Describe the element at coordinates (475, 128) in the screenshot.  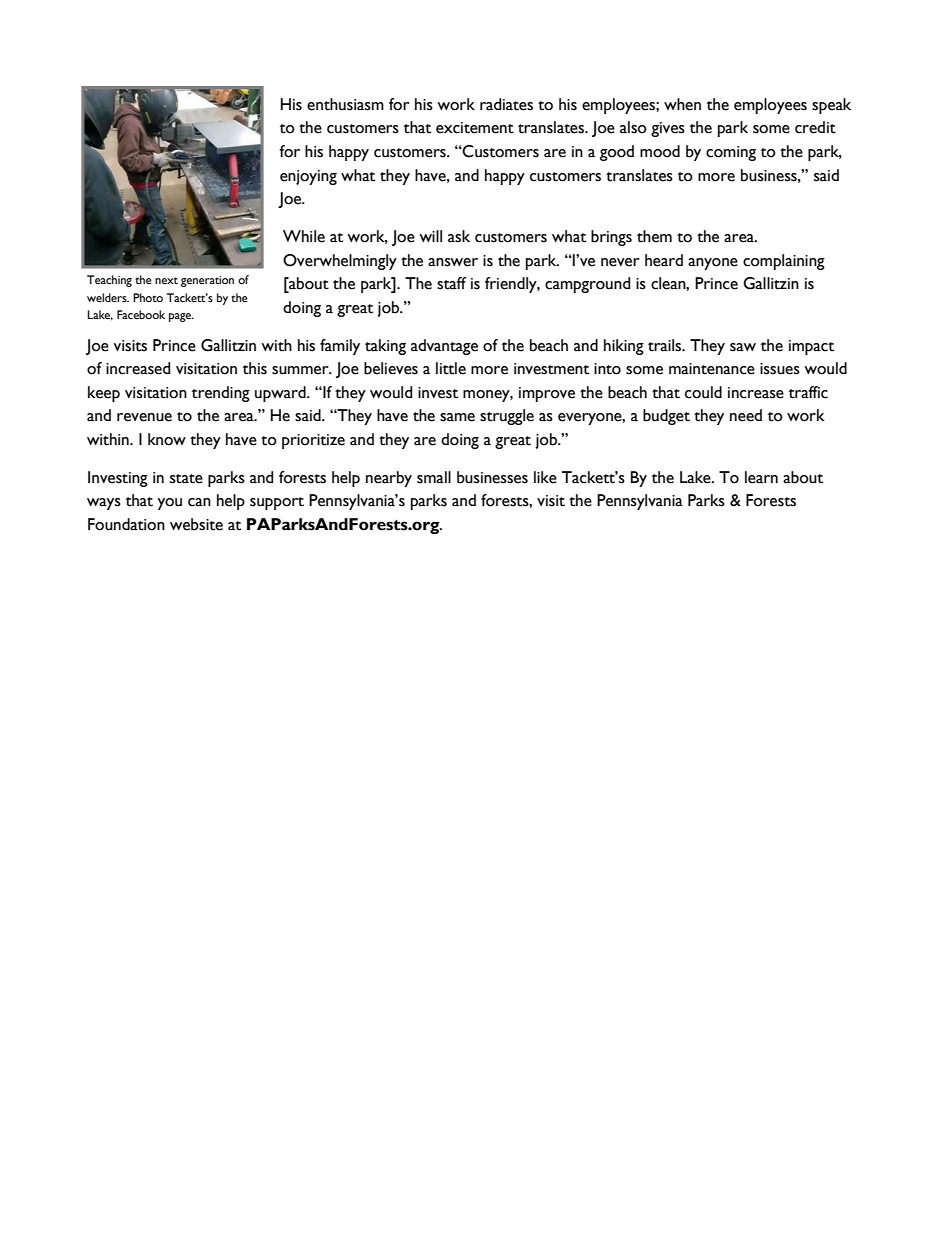
I see `excitement` at that location.
